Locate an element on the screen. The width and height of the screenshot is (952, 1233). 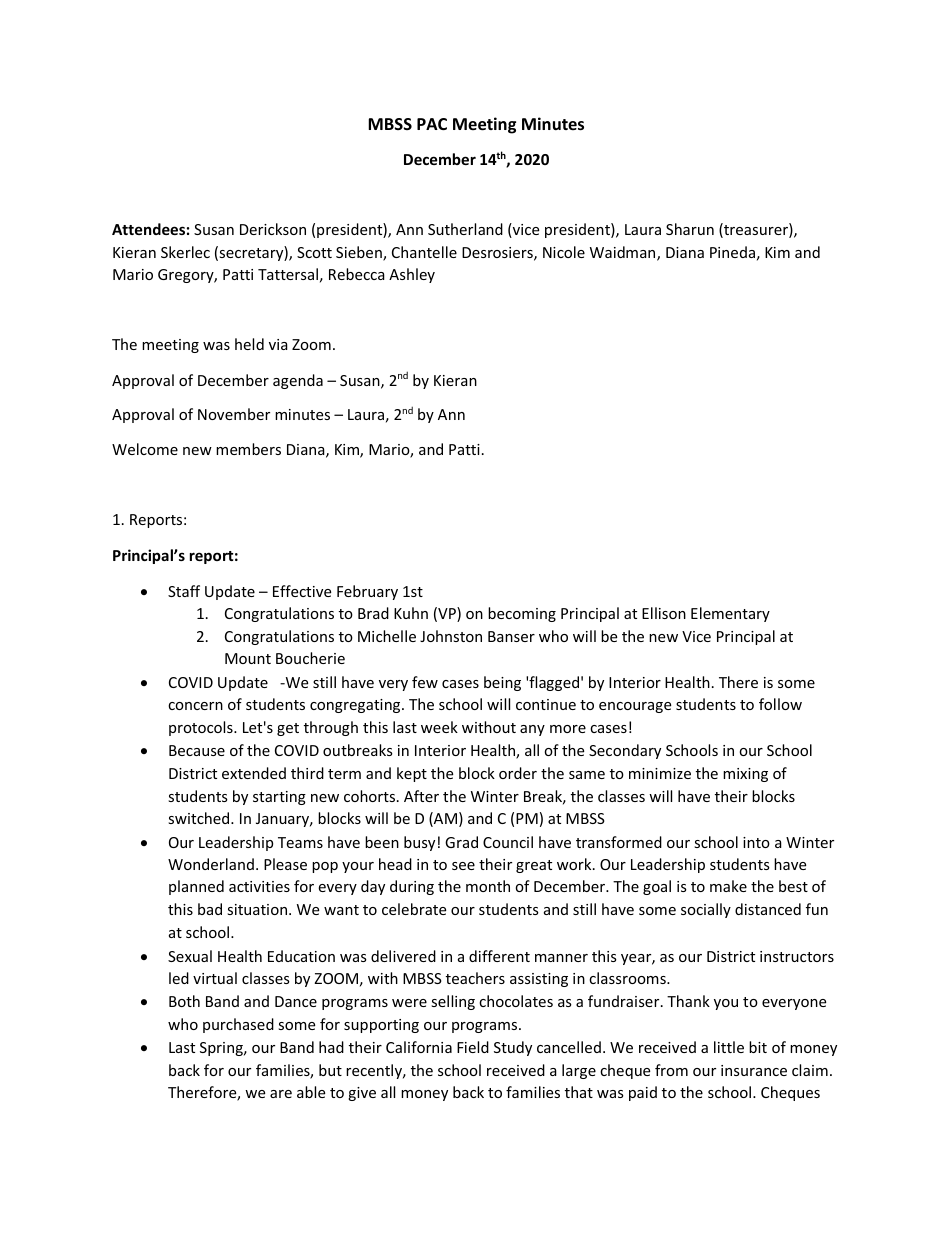
Scott is located at coordinates (314, 252).
